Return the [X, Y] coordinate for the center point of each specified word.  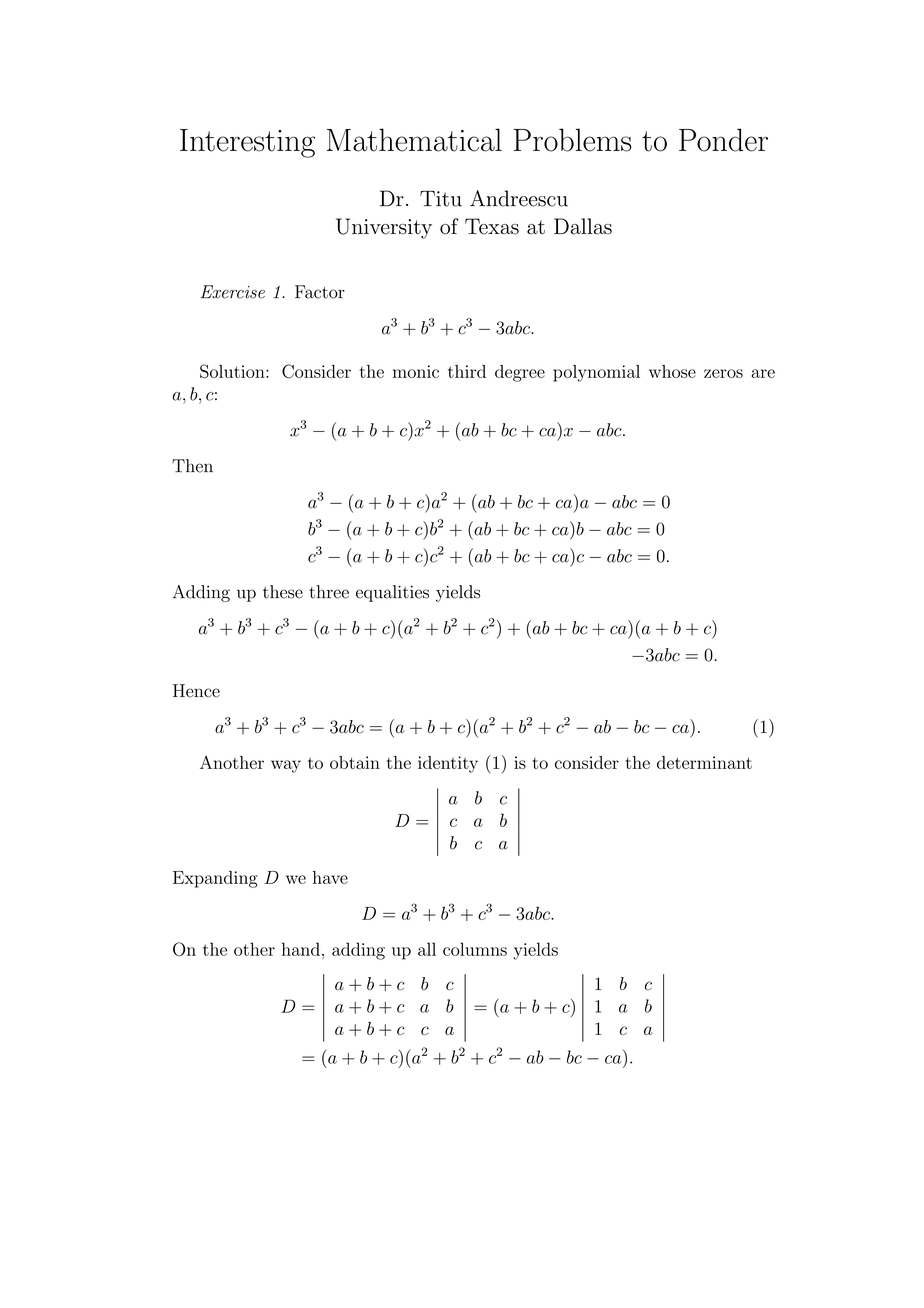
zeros [723, 373]
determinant [704, 762]
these [283, 592]
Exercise [233, 292]
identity [448, 764]
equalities [392, 593]
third [467, 371]
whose [672, 371]
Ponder [723, 140]
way [286, 766]
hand [301, 949]
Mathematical [414, 140]
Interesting [247, 143]
